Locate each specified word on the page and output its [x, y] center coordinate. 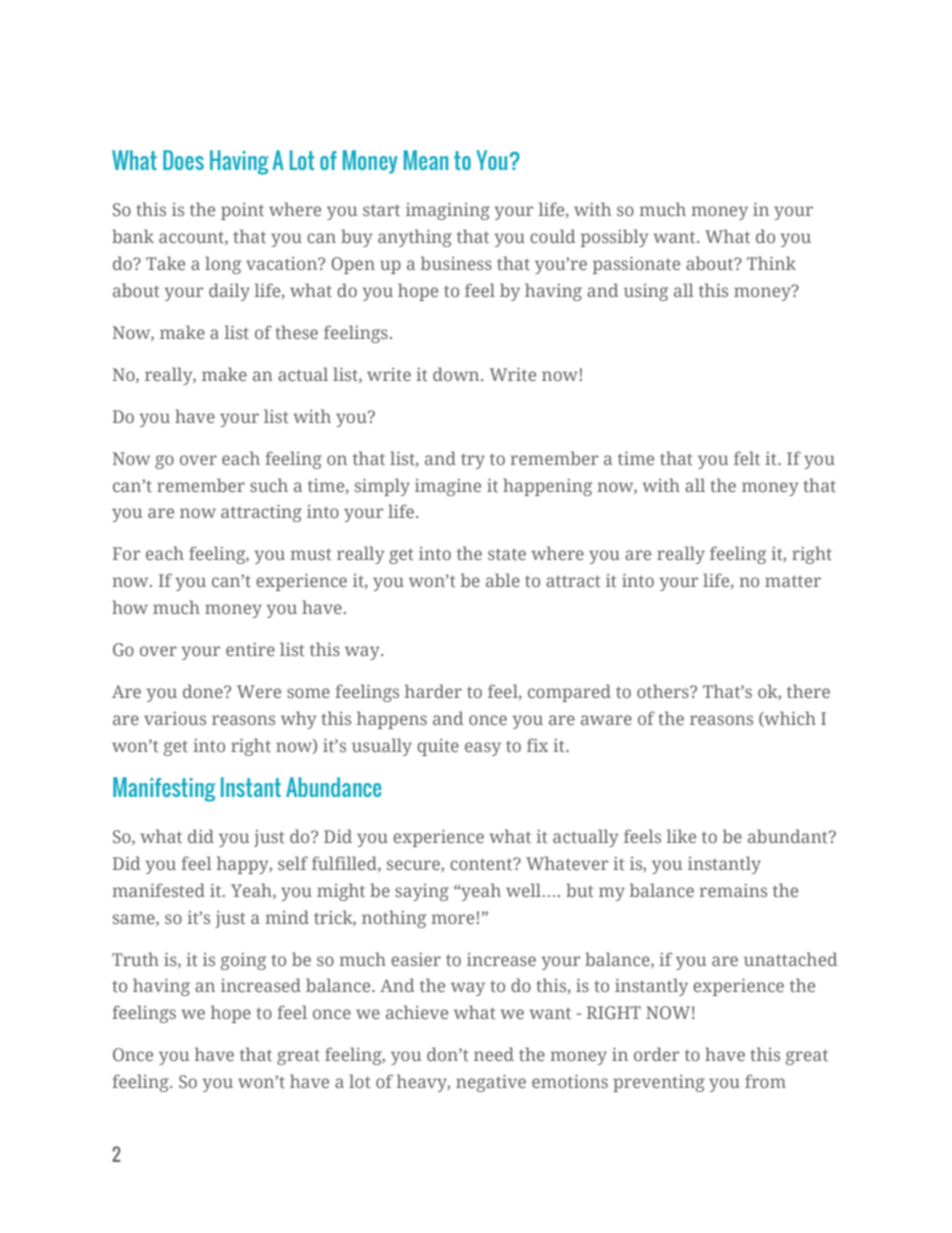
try [473, 461]
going [243, 961]
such [269, 485]
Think [771, 263]
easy [483, 749]
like [681, 836]
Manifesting [164, 789]
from [765, 1081]
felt [747, 458]
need [494, 1054]
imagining [448, 211]
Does [183, 160]
